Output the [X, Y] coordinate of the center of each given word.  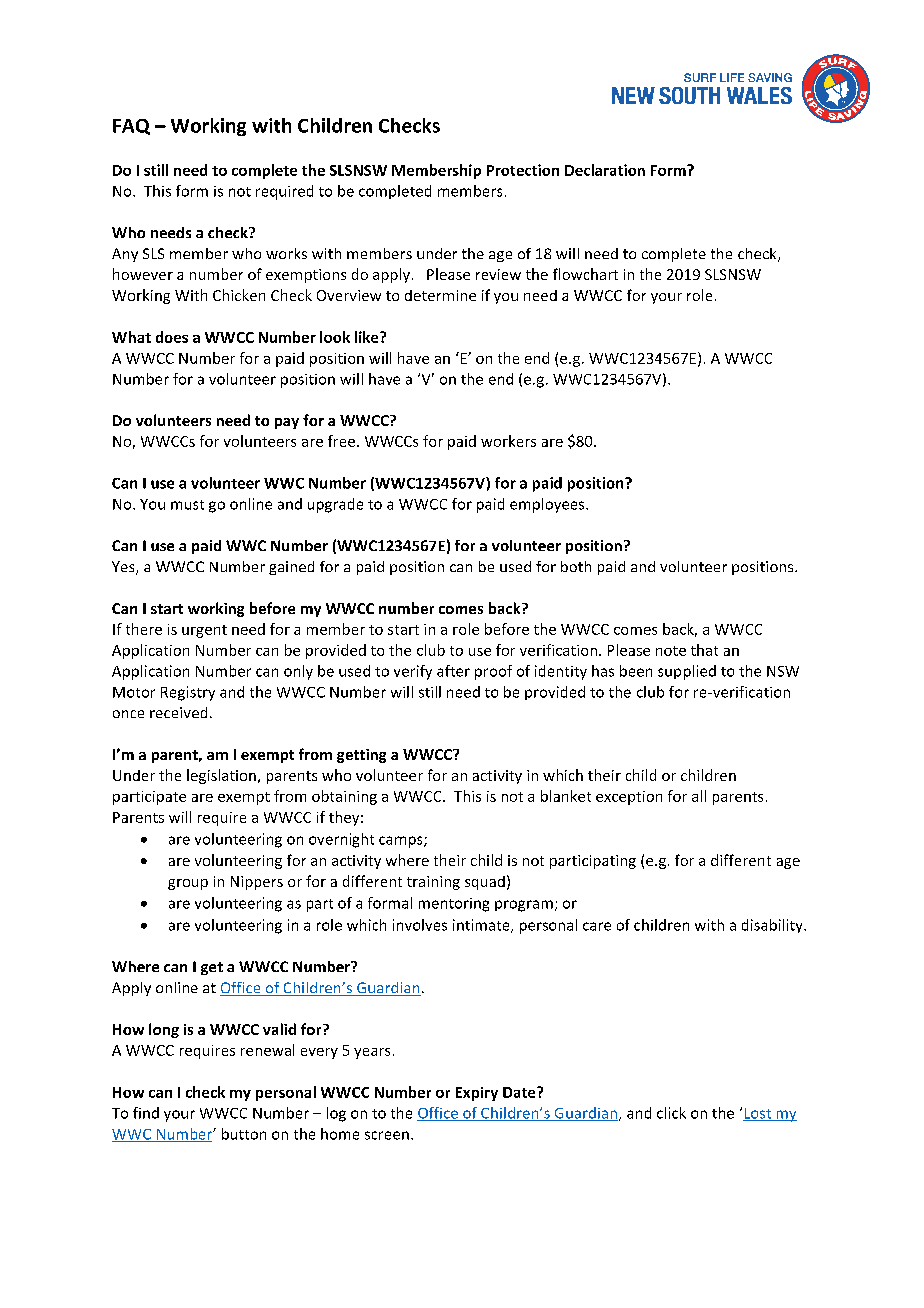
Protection [523, 170]
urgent [204, 631]
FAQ [131, 127]
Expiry [477, 1094]
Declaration [605, 170]
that [704, 650]
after [453, 671]
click [671, 1113]
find [146, 1113]
